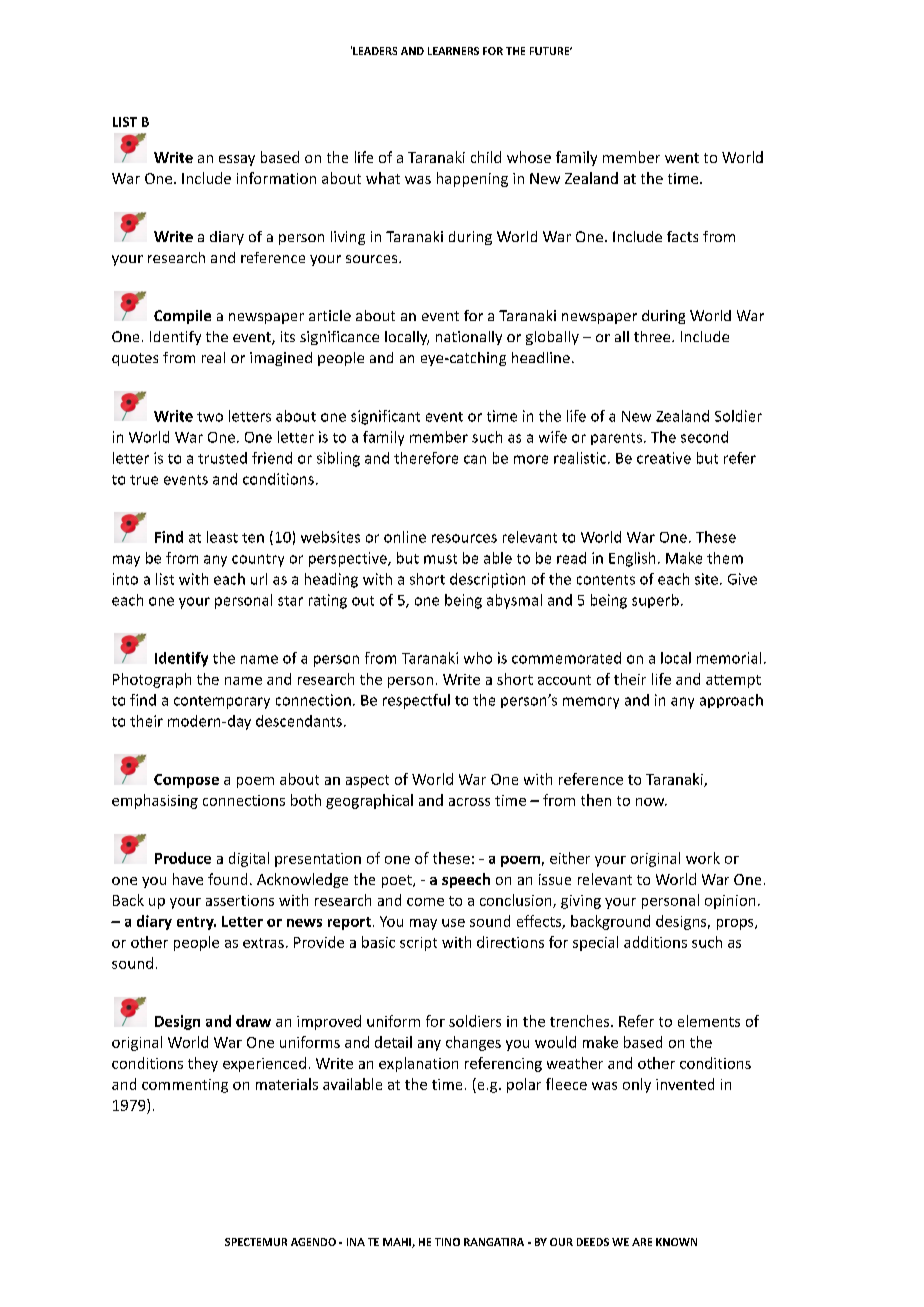  What do you see at coordinates (682, 158) in the document?
I see `went` at bounding box center [682, 158].
